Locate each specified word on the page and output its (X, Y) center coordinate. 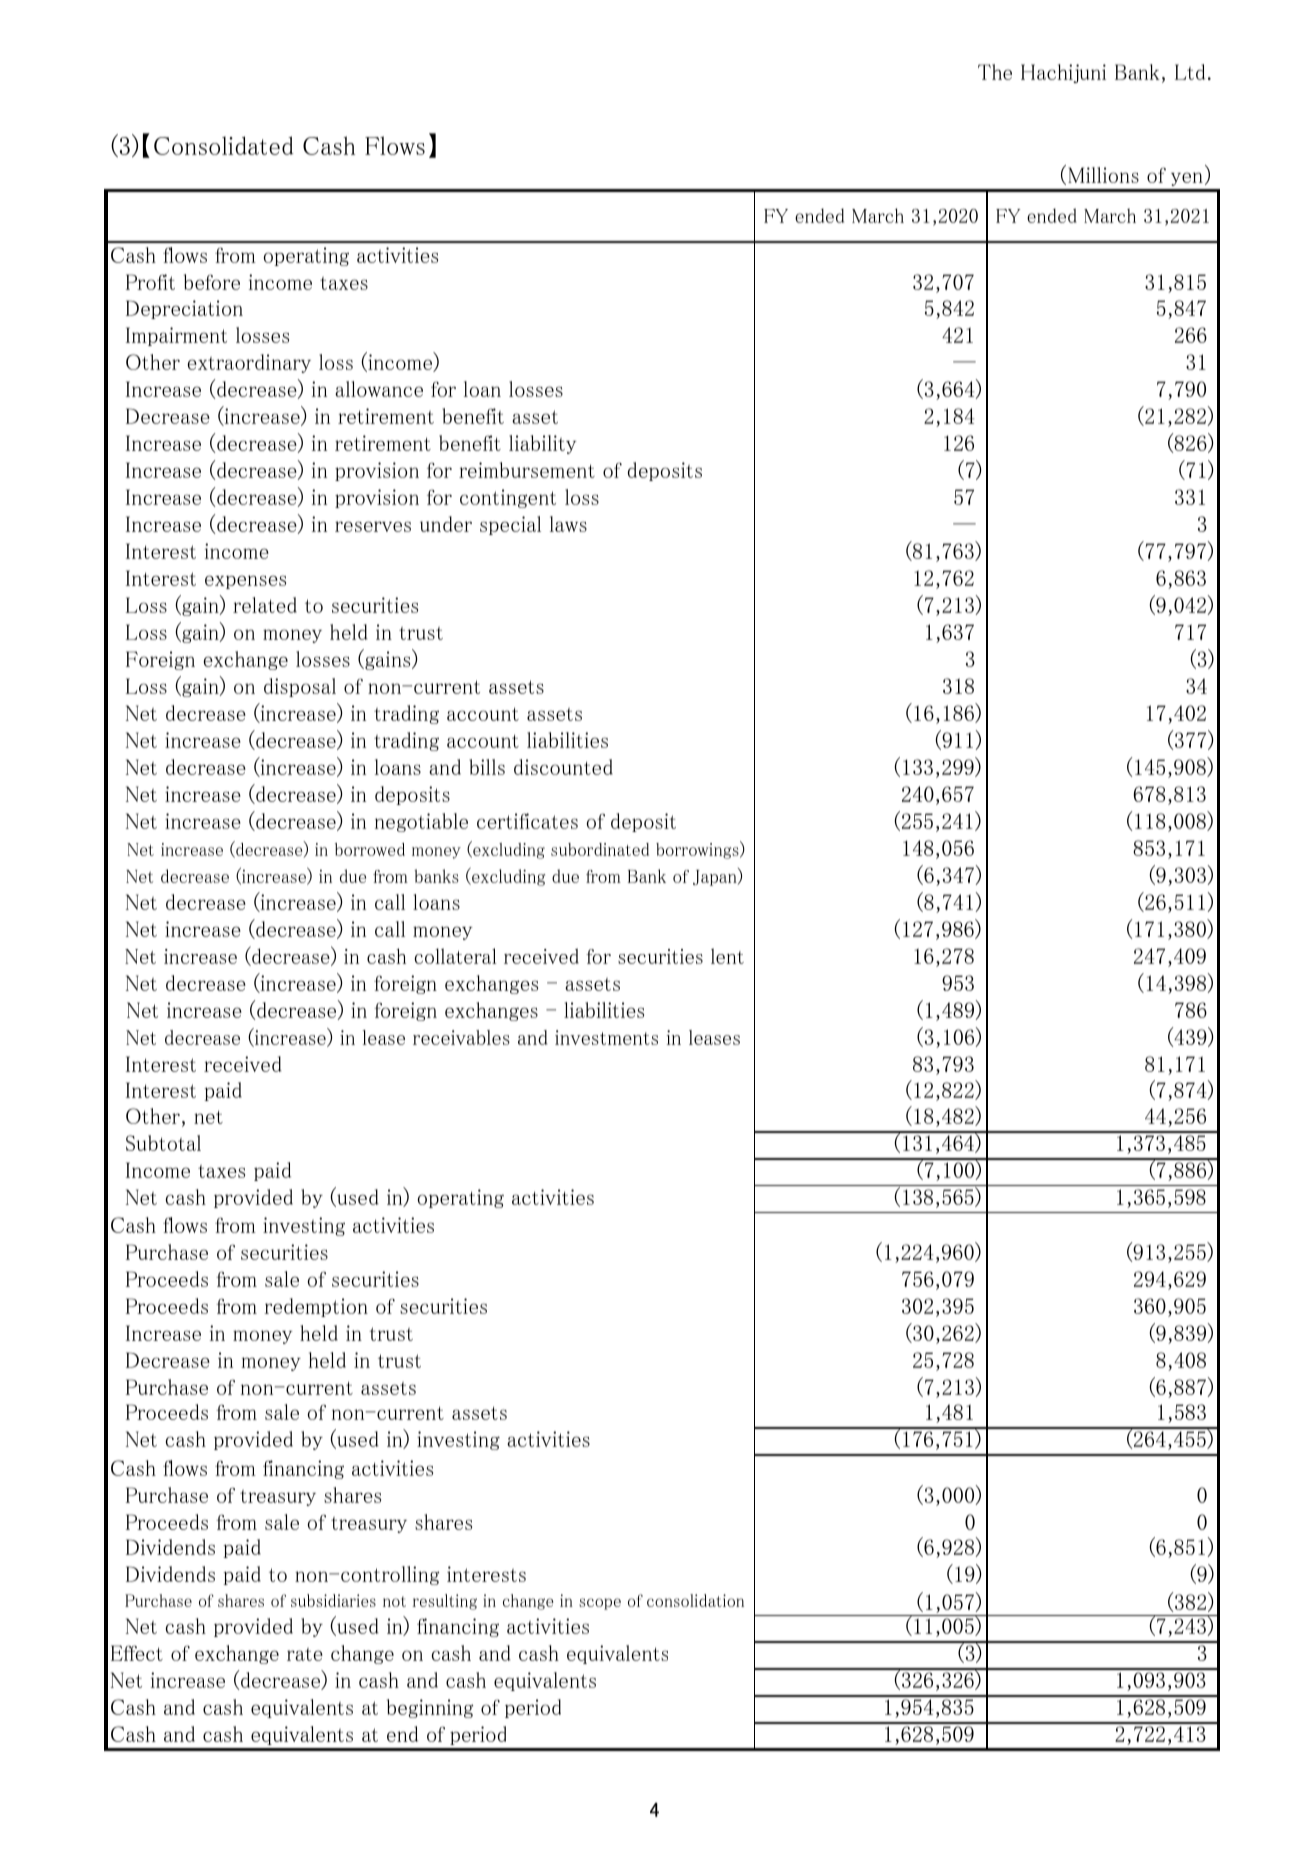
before (212, 282)
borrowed (370, 849)
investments (606, 1037)
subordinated (600, 849)
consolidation (695, 1600)
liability (542, 444)
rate (305, 1654)
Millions (1103, 175)
